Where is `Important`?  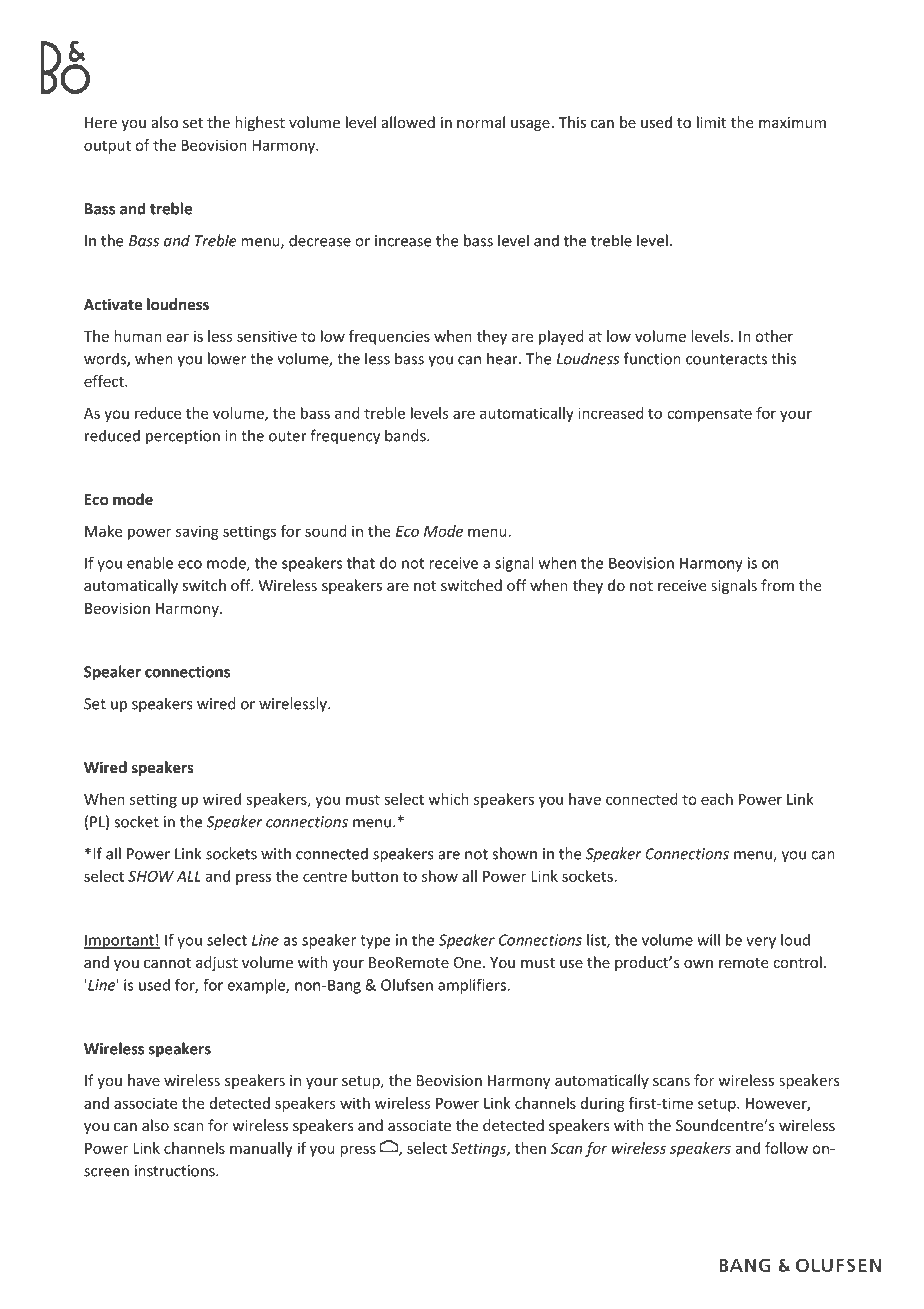
Important is located at coordinates (120, 941).
